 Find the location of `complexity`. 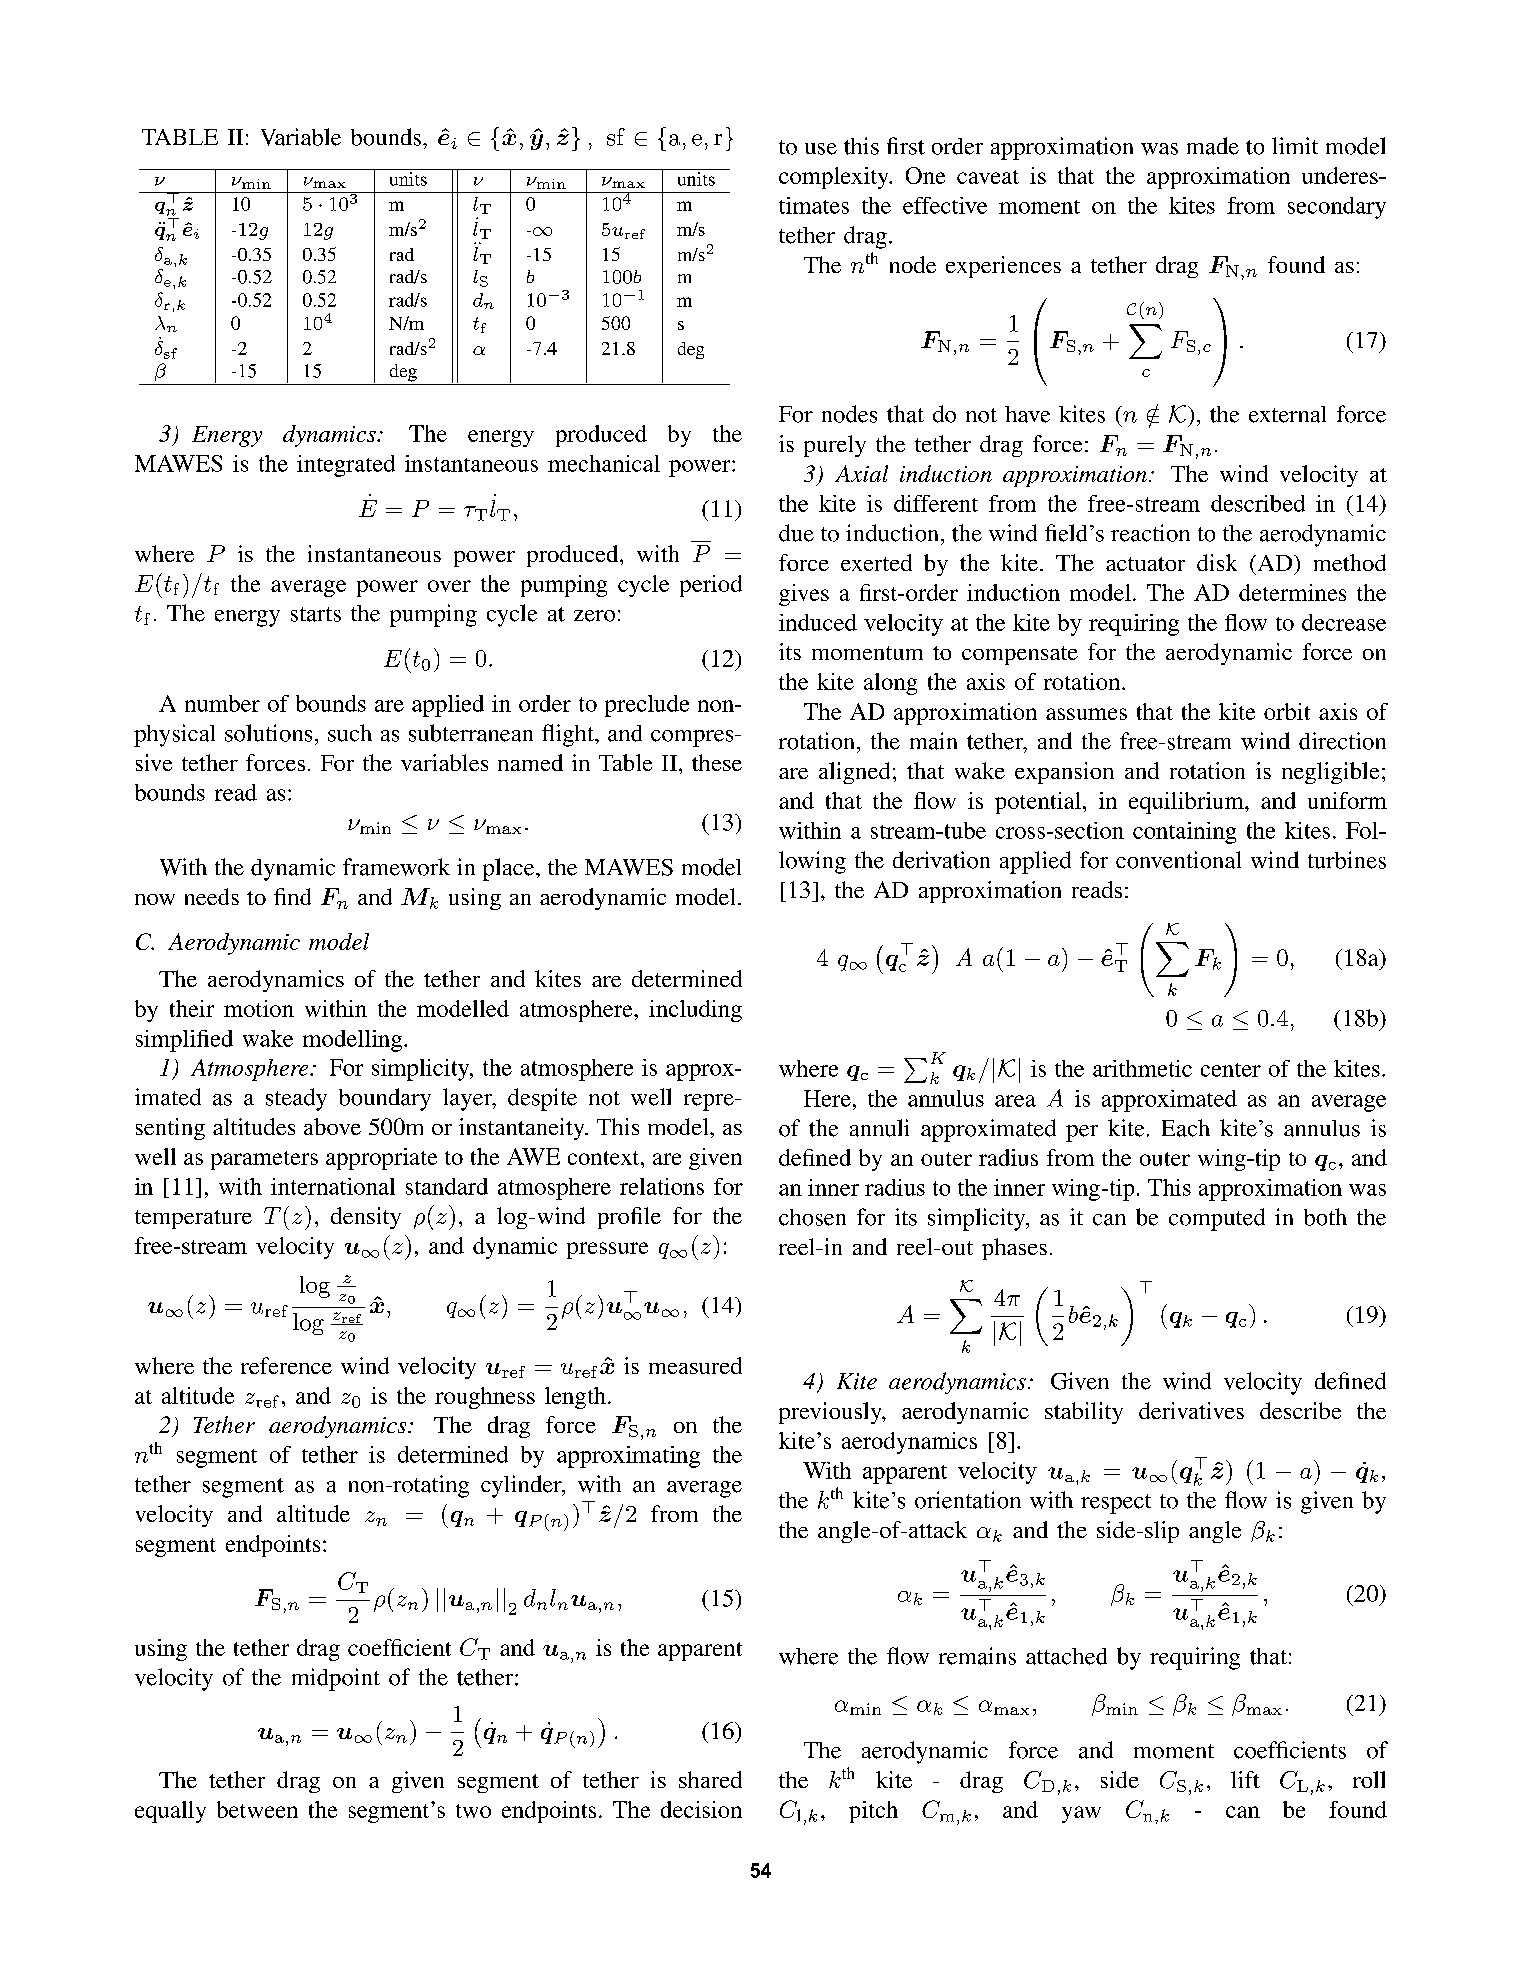

complexity is located at coordinates (835, 178).
